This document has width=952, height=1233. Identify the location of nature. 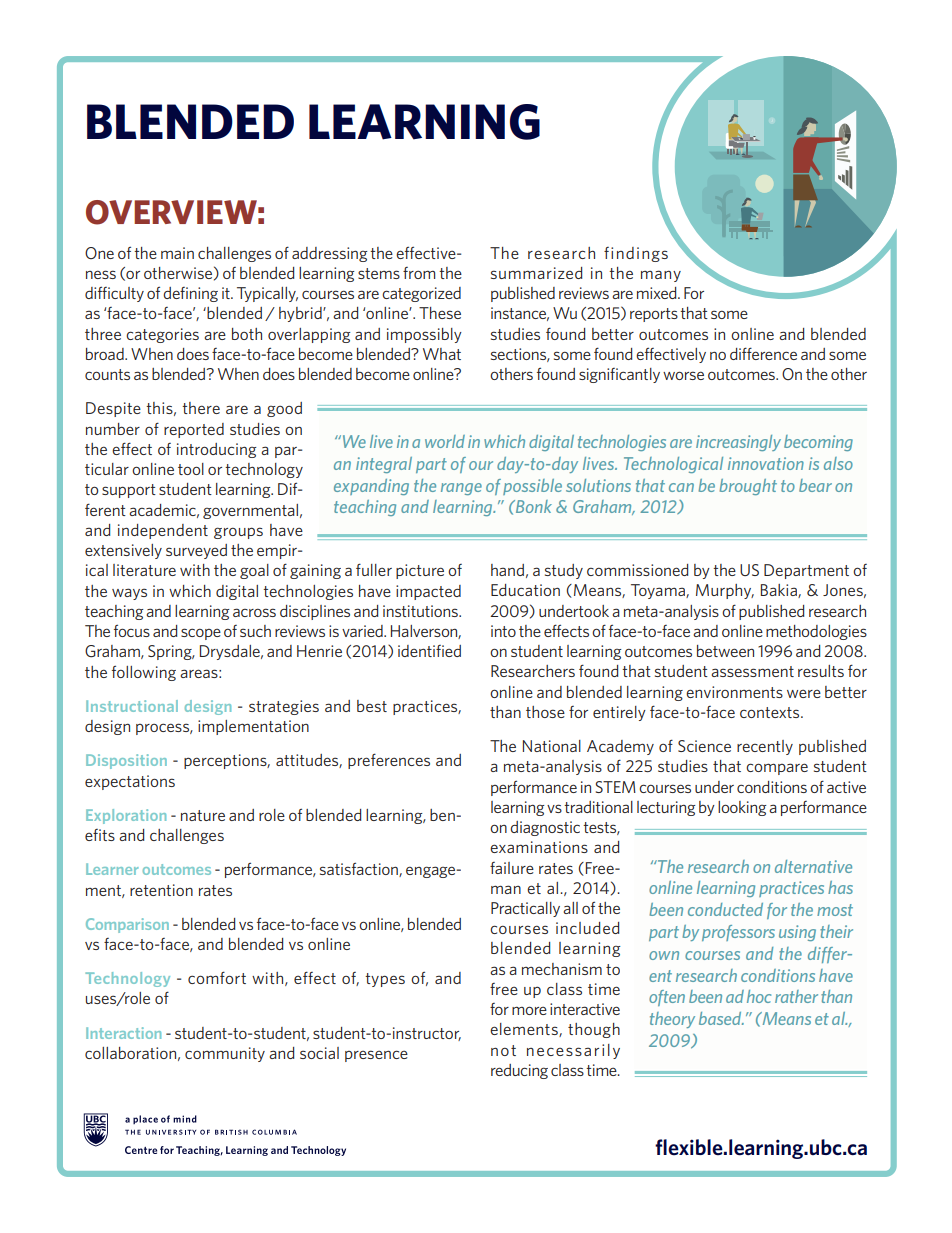
(203, 815).
